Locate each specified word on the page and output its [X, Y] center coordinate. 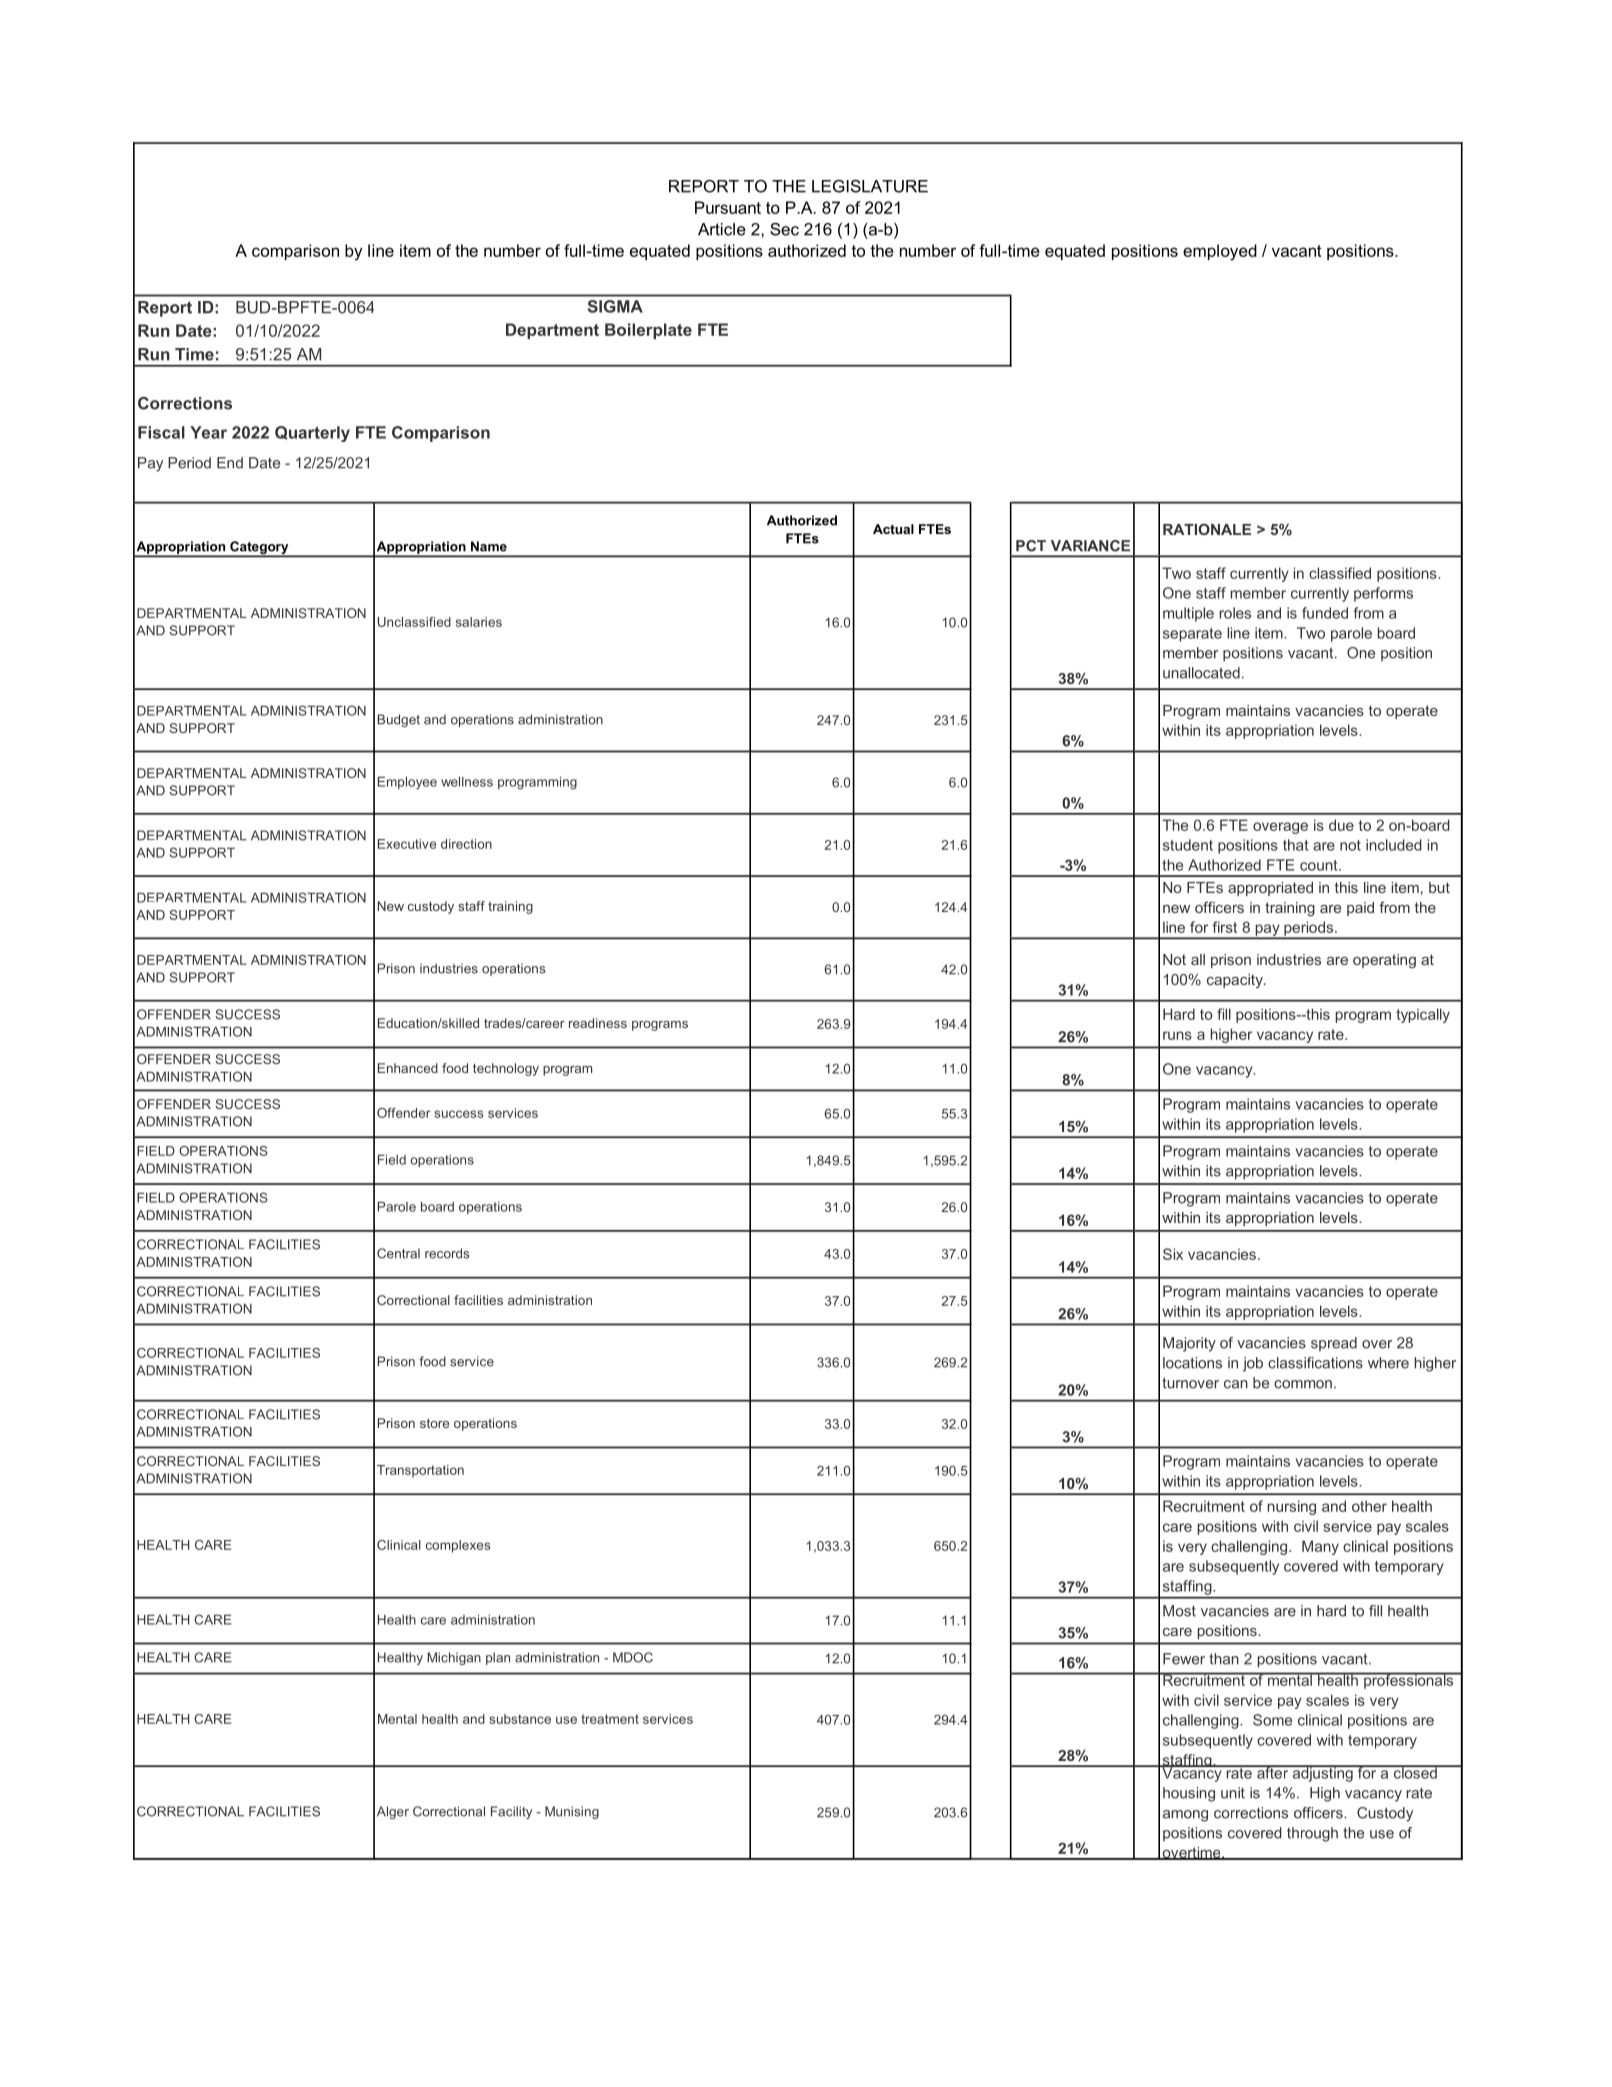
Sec [784, 229]
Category [259, 548]
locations [1192, 1363]
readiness [598, 1023]
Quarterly [312, 434]
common [1303, 1384]
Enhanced [408, 1068]
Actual [893, 529]
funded [1325, 613]
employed [1220, 252]
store [434, 1423]
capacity [1236, 981]
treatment [610, 1719]
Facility [511, 1812]
